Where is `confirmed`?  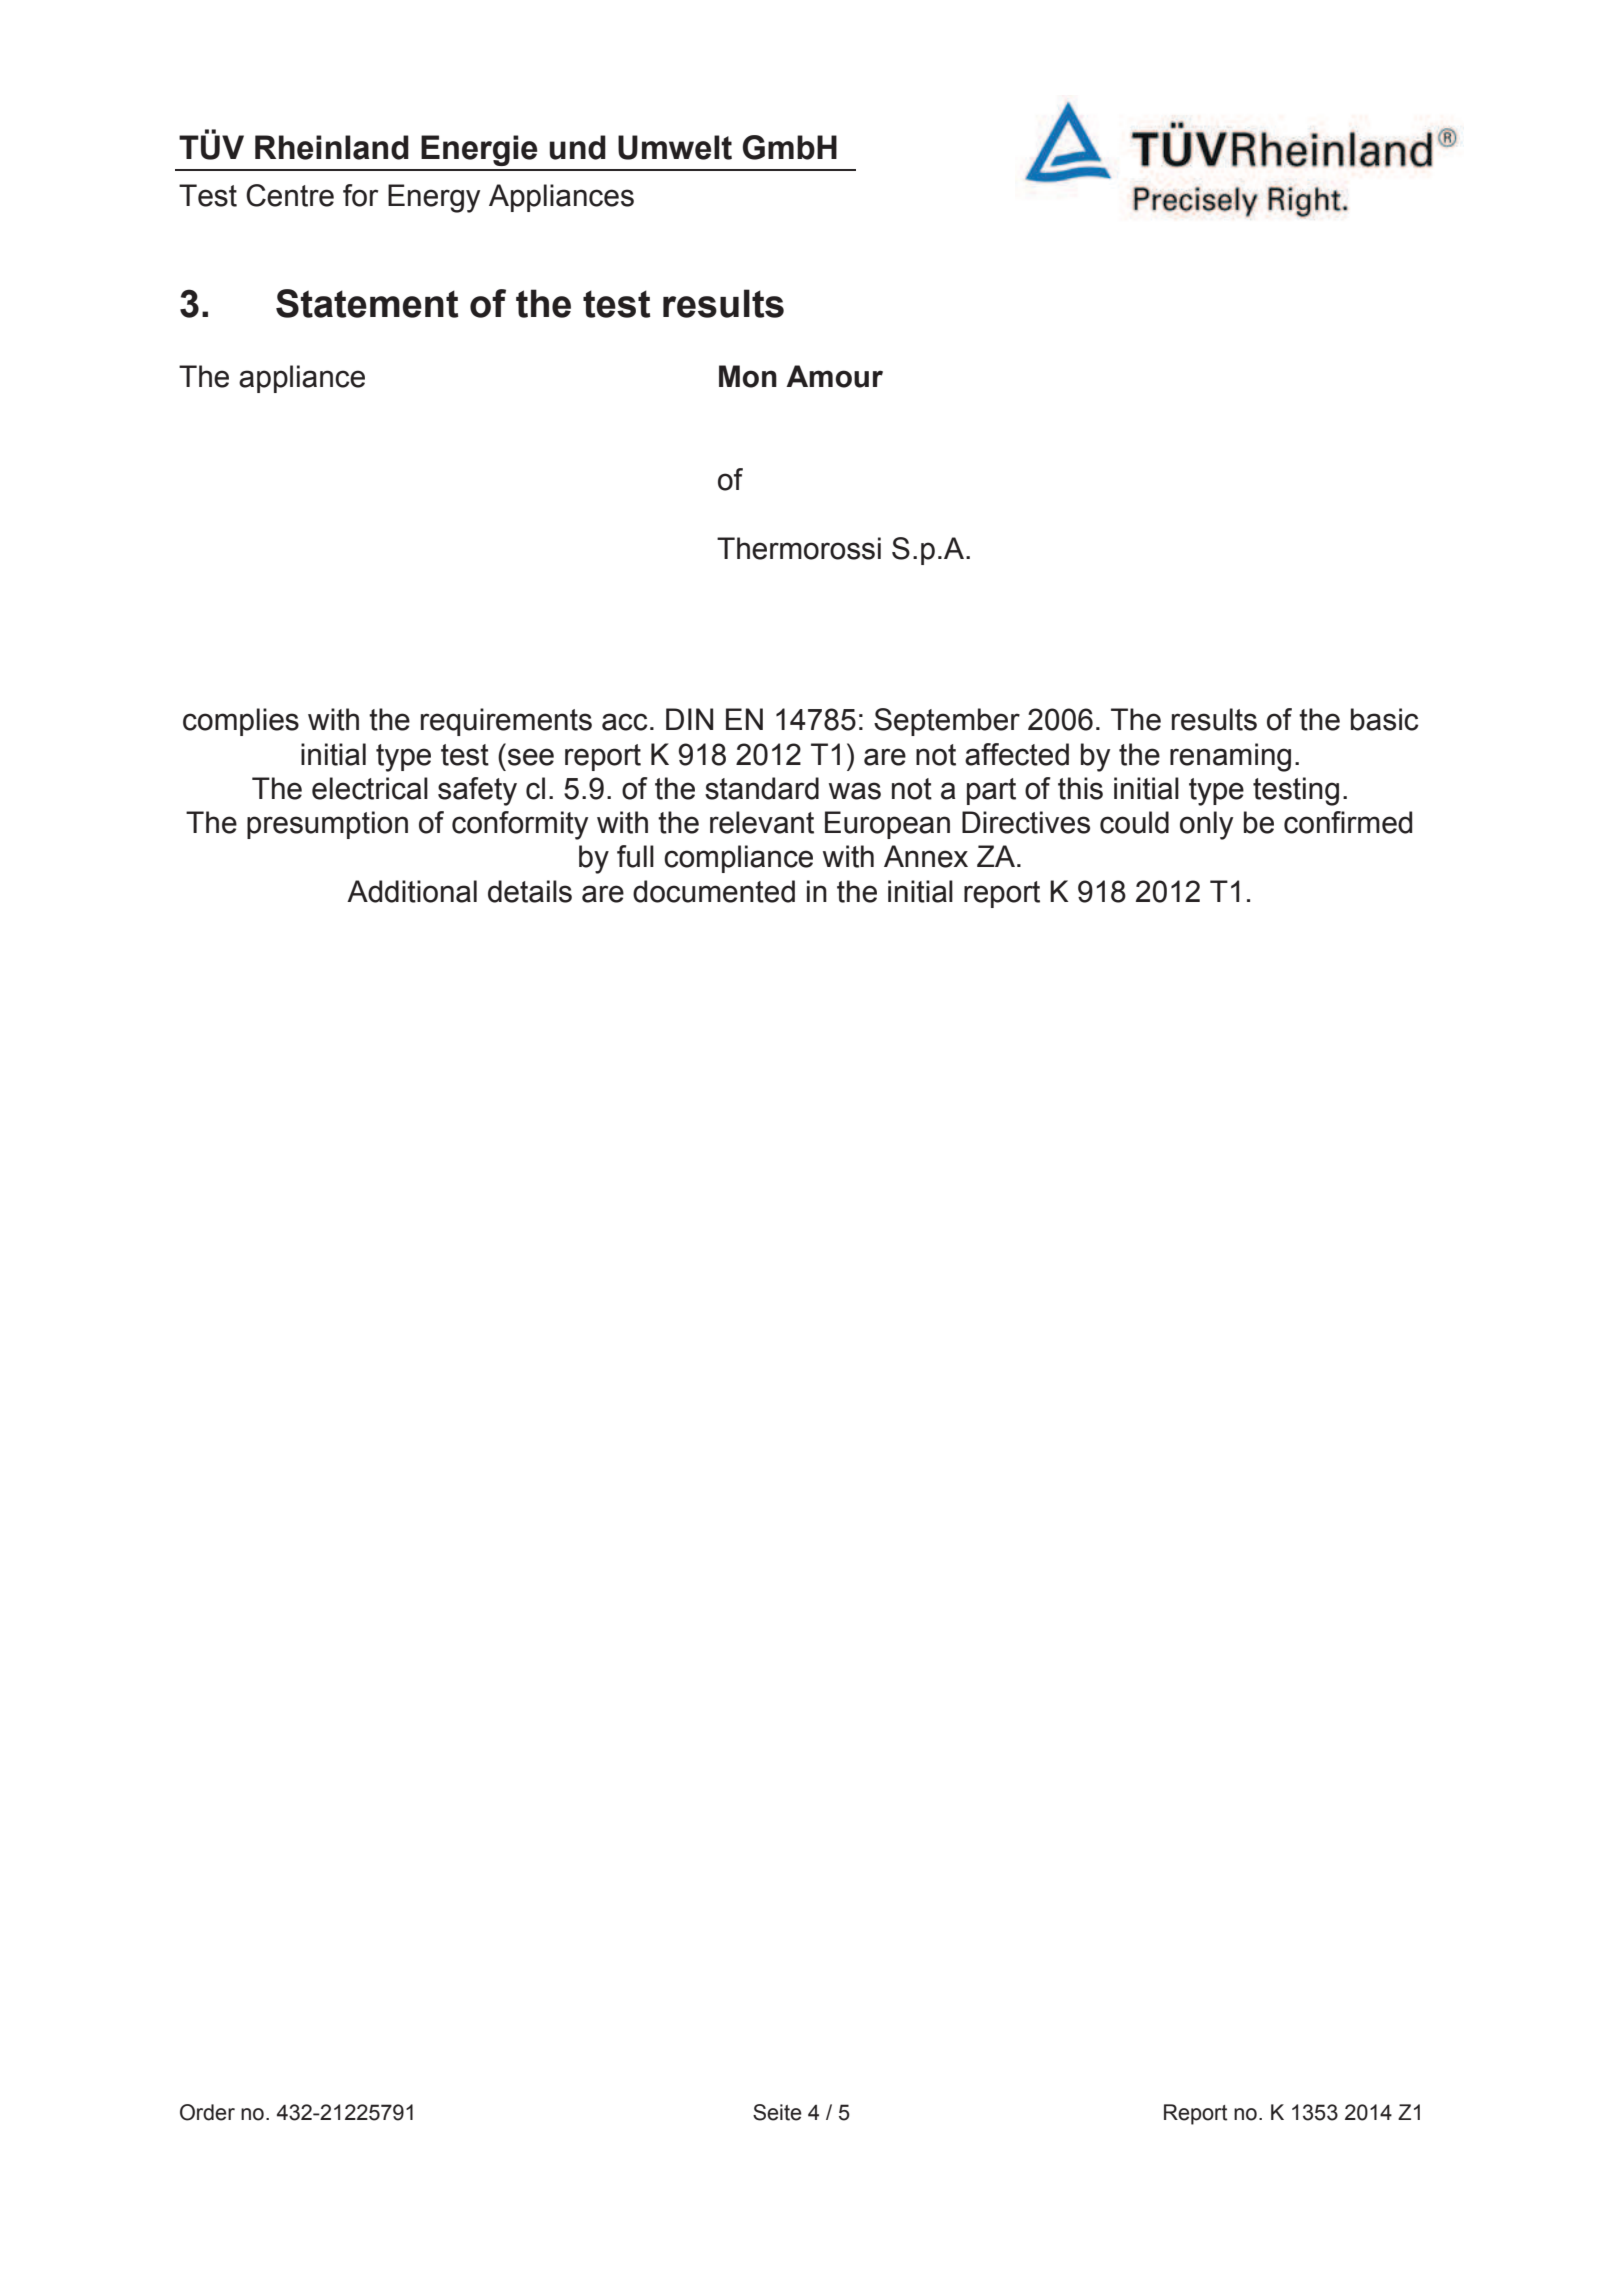 confirmed is located at coordinates (1348, 822).
